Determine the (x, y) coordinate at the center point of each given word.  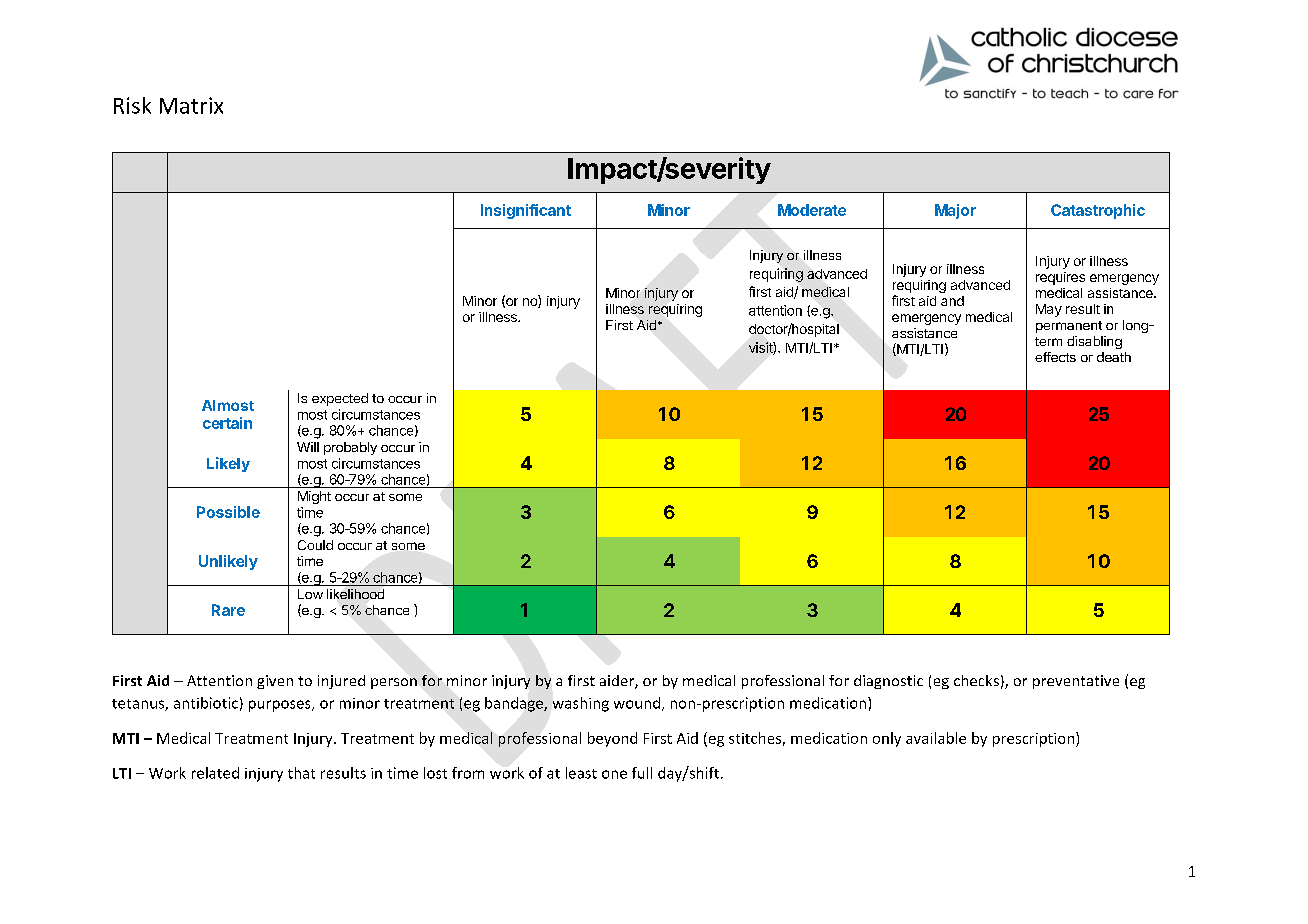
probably (350, 448)
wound (637, 703)
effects (1055, 357)
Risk (132, 105)
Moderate (812, 210)
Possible (228, 512)
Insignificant (526, 211)
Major (955, 211)
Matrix (191, 105)
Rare (228, 610)
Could (315, 545)
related (215, 773)
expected (340, 399)
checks (976, 680)
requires (1060, 278)
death (1114, 357)
